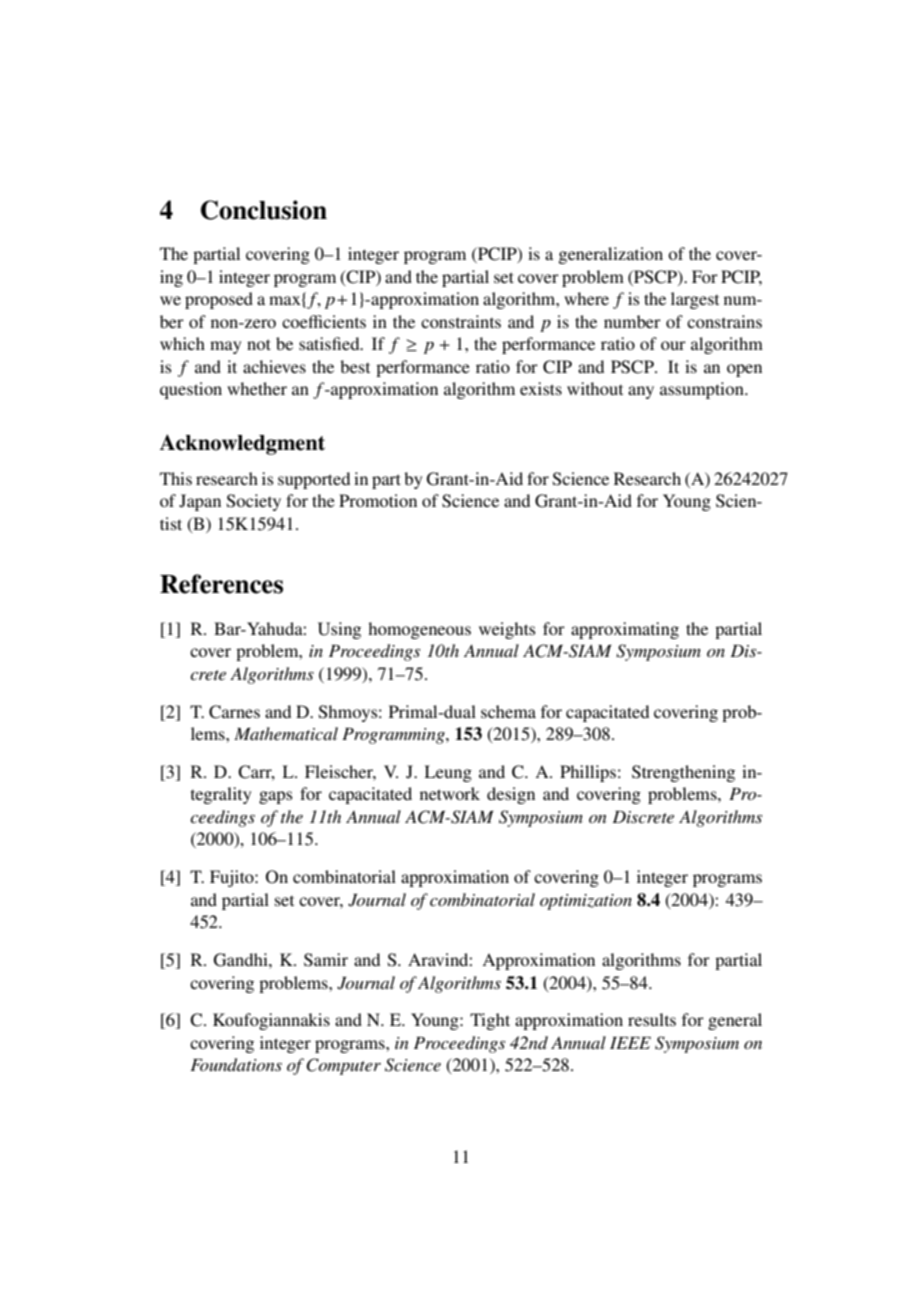  I want to click on constraints, so click(461, 321).
